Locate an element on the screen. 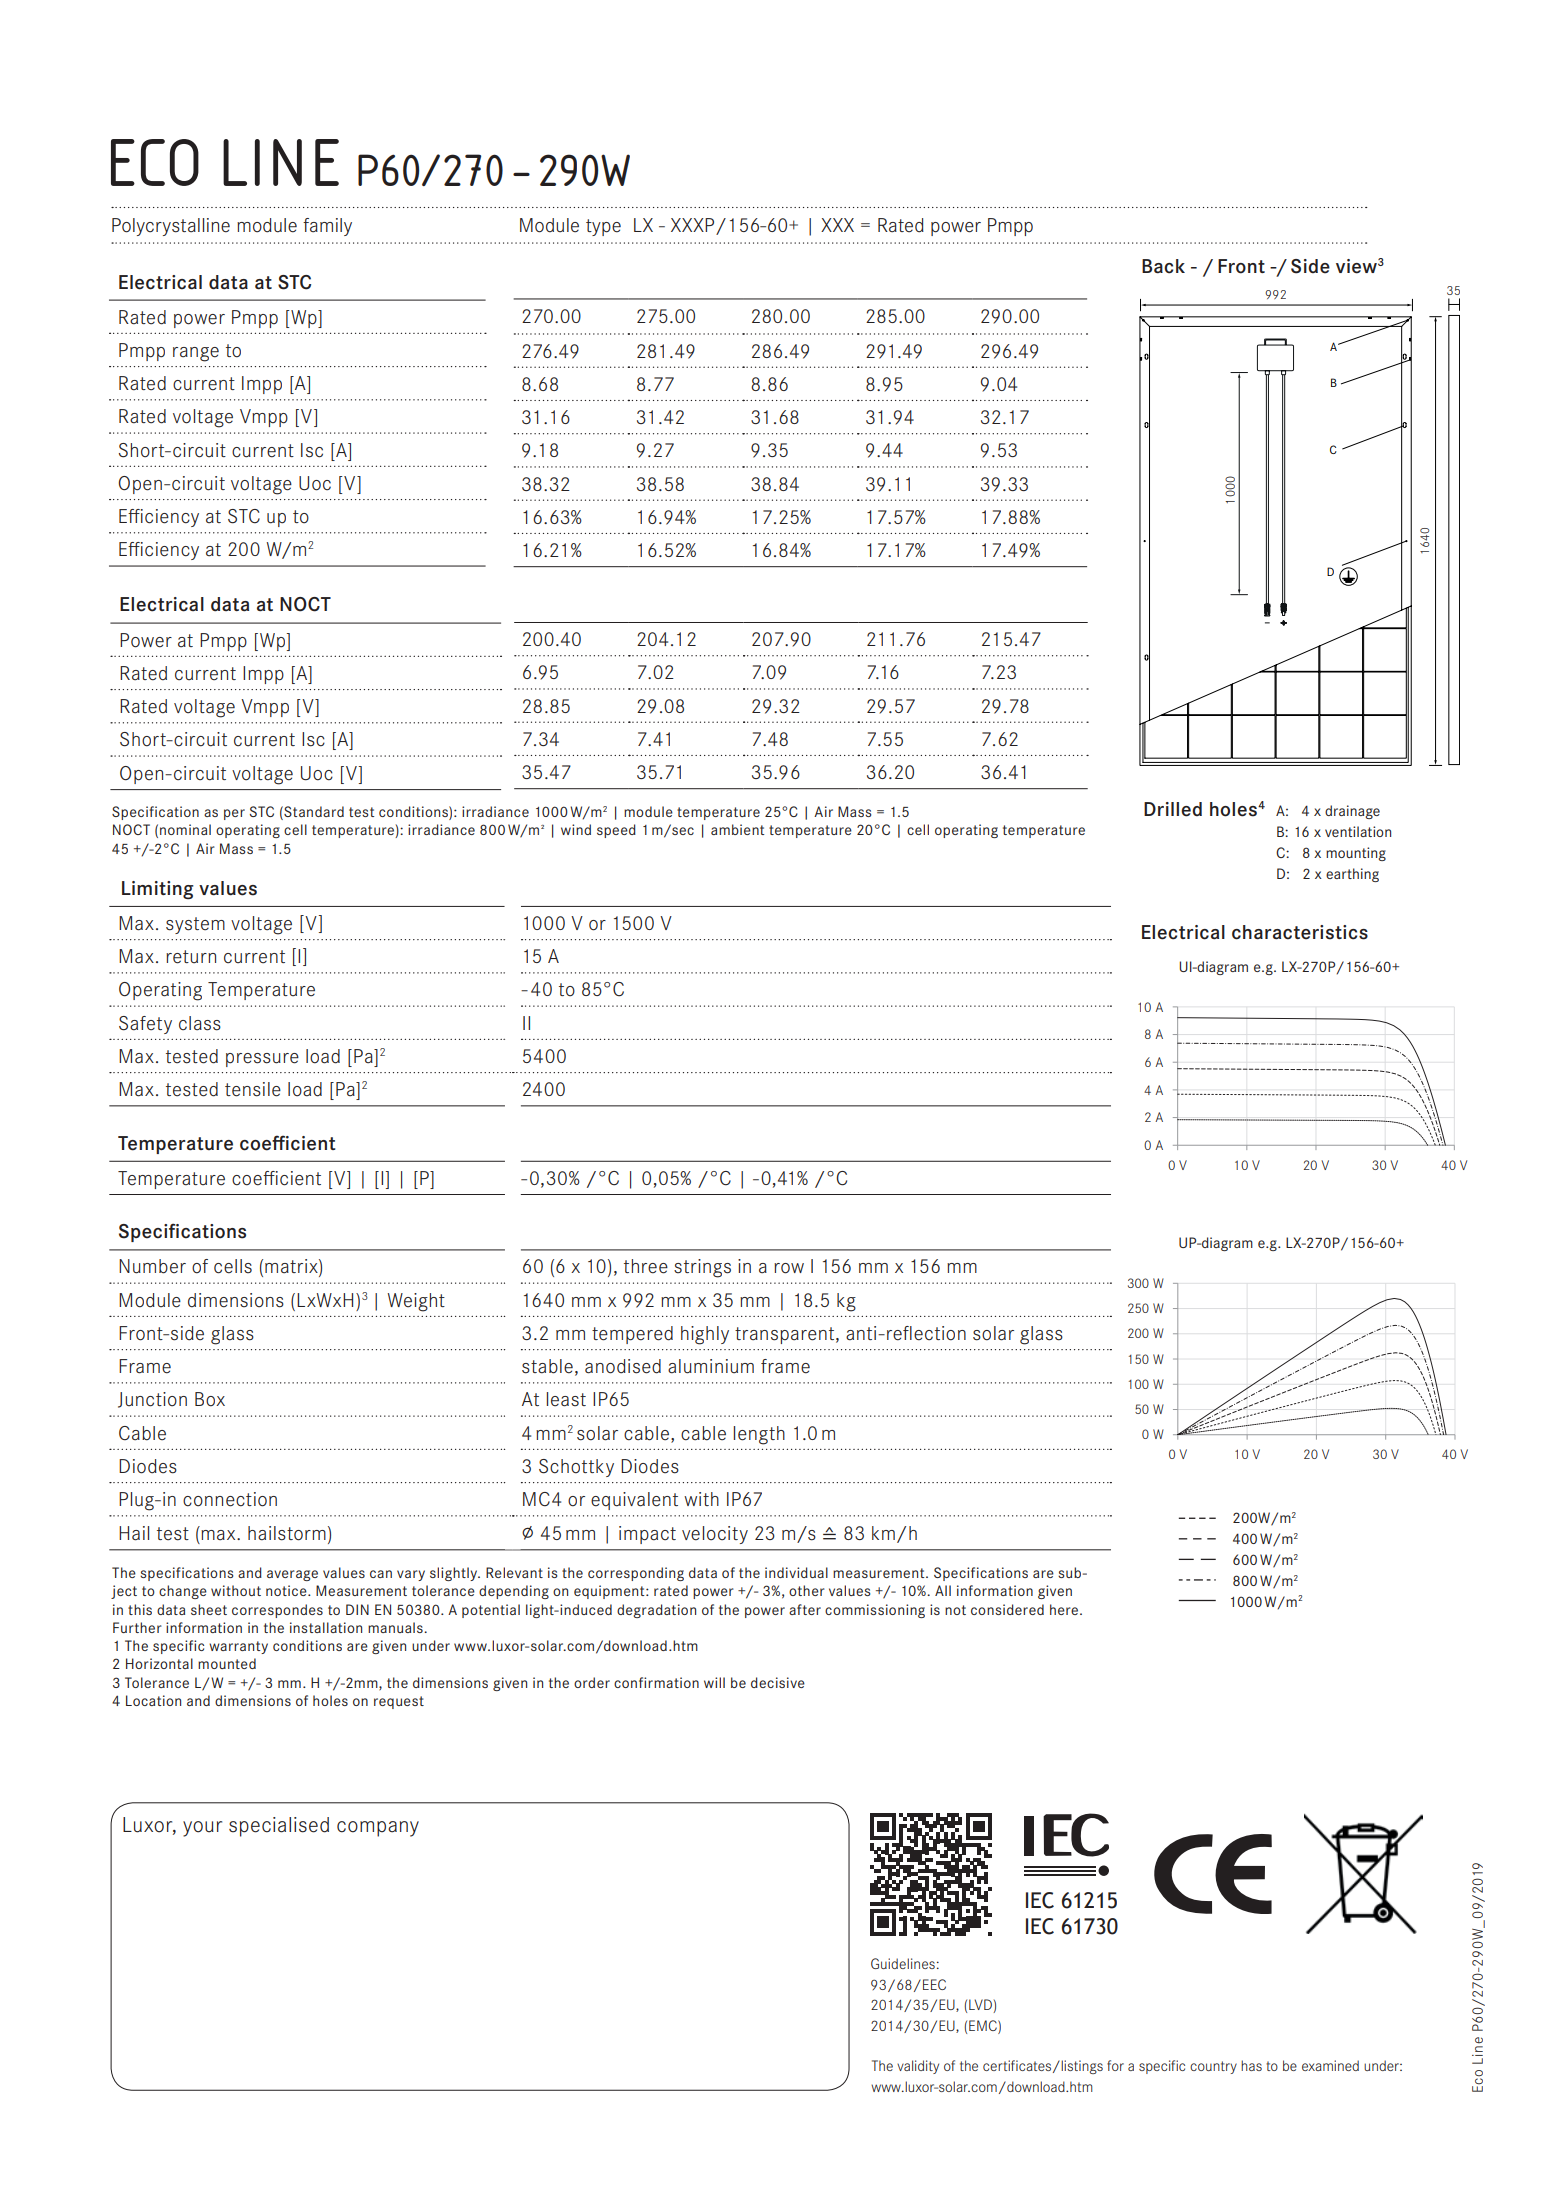 Image resolution: width=1551 pixels, height=2194 pixels. specialised is located at coordinates (279, 1827).
